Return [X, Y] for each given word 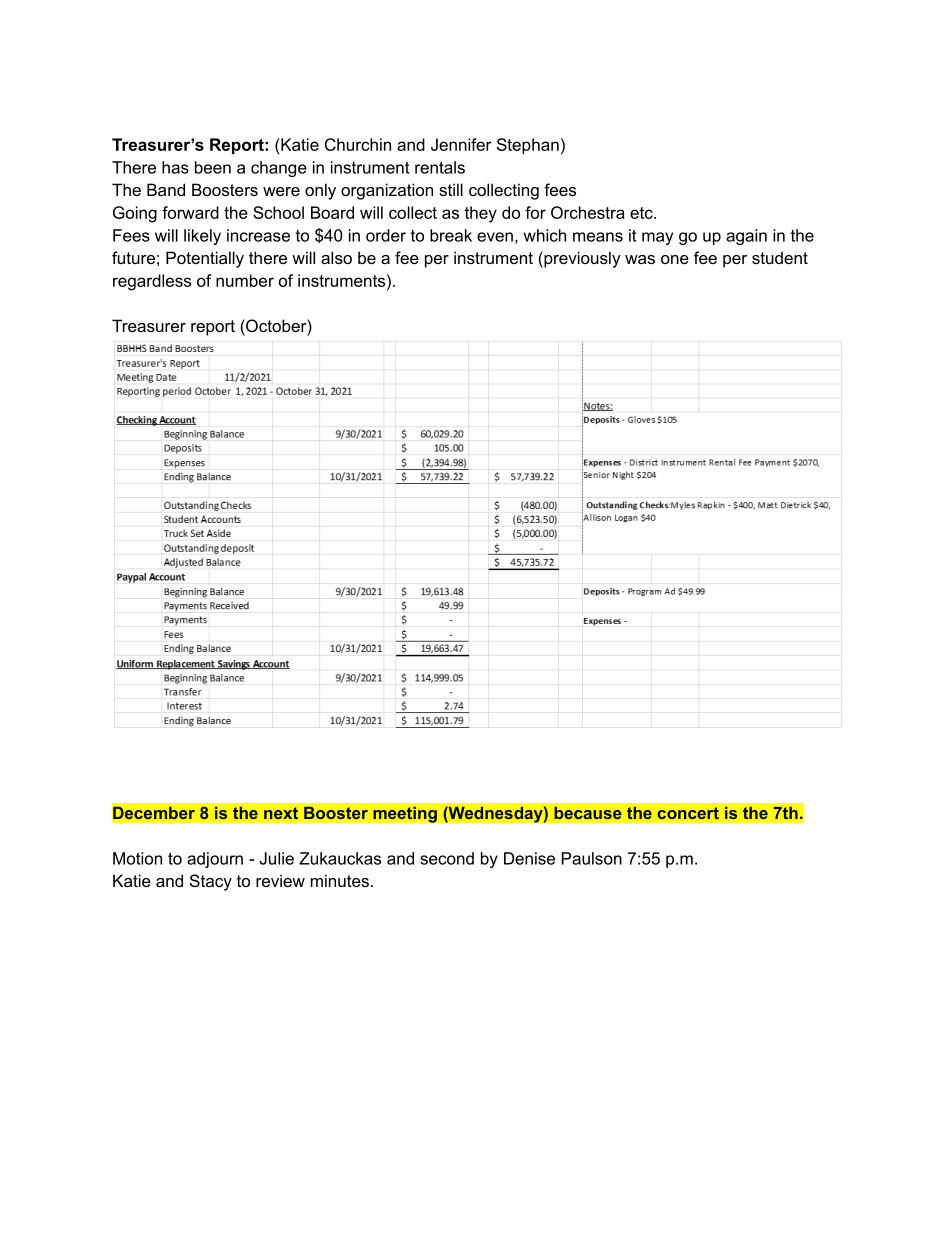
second [447, 858]
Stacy [211, 882]
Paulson [592, 858]
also [336, 257]
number [245, 280]
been [213, 167]
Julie [276, 858]
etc [642, 213]
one [675, 259]
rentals [440, 167]
